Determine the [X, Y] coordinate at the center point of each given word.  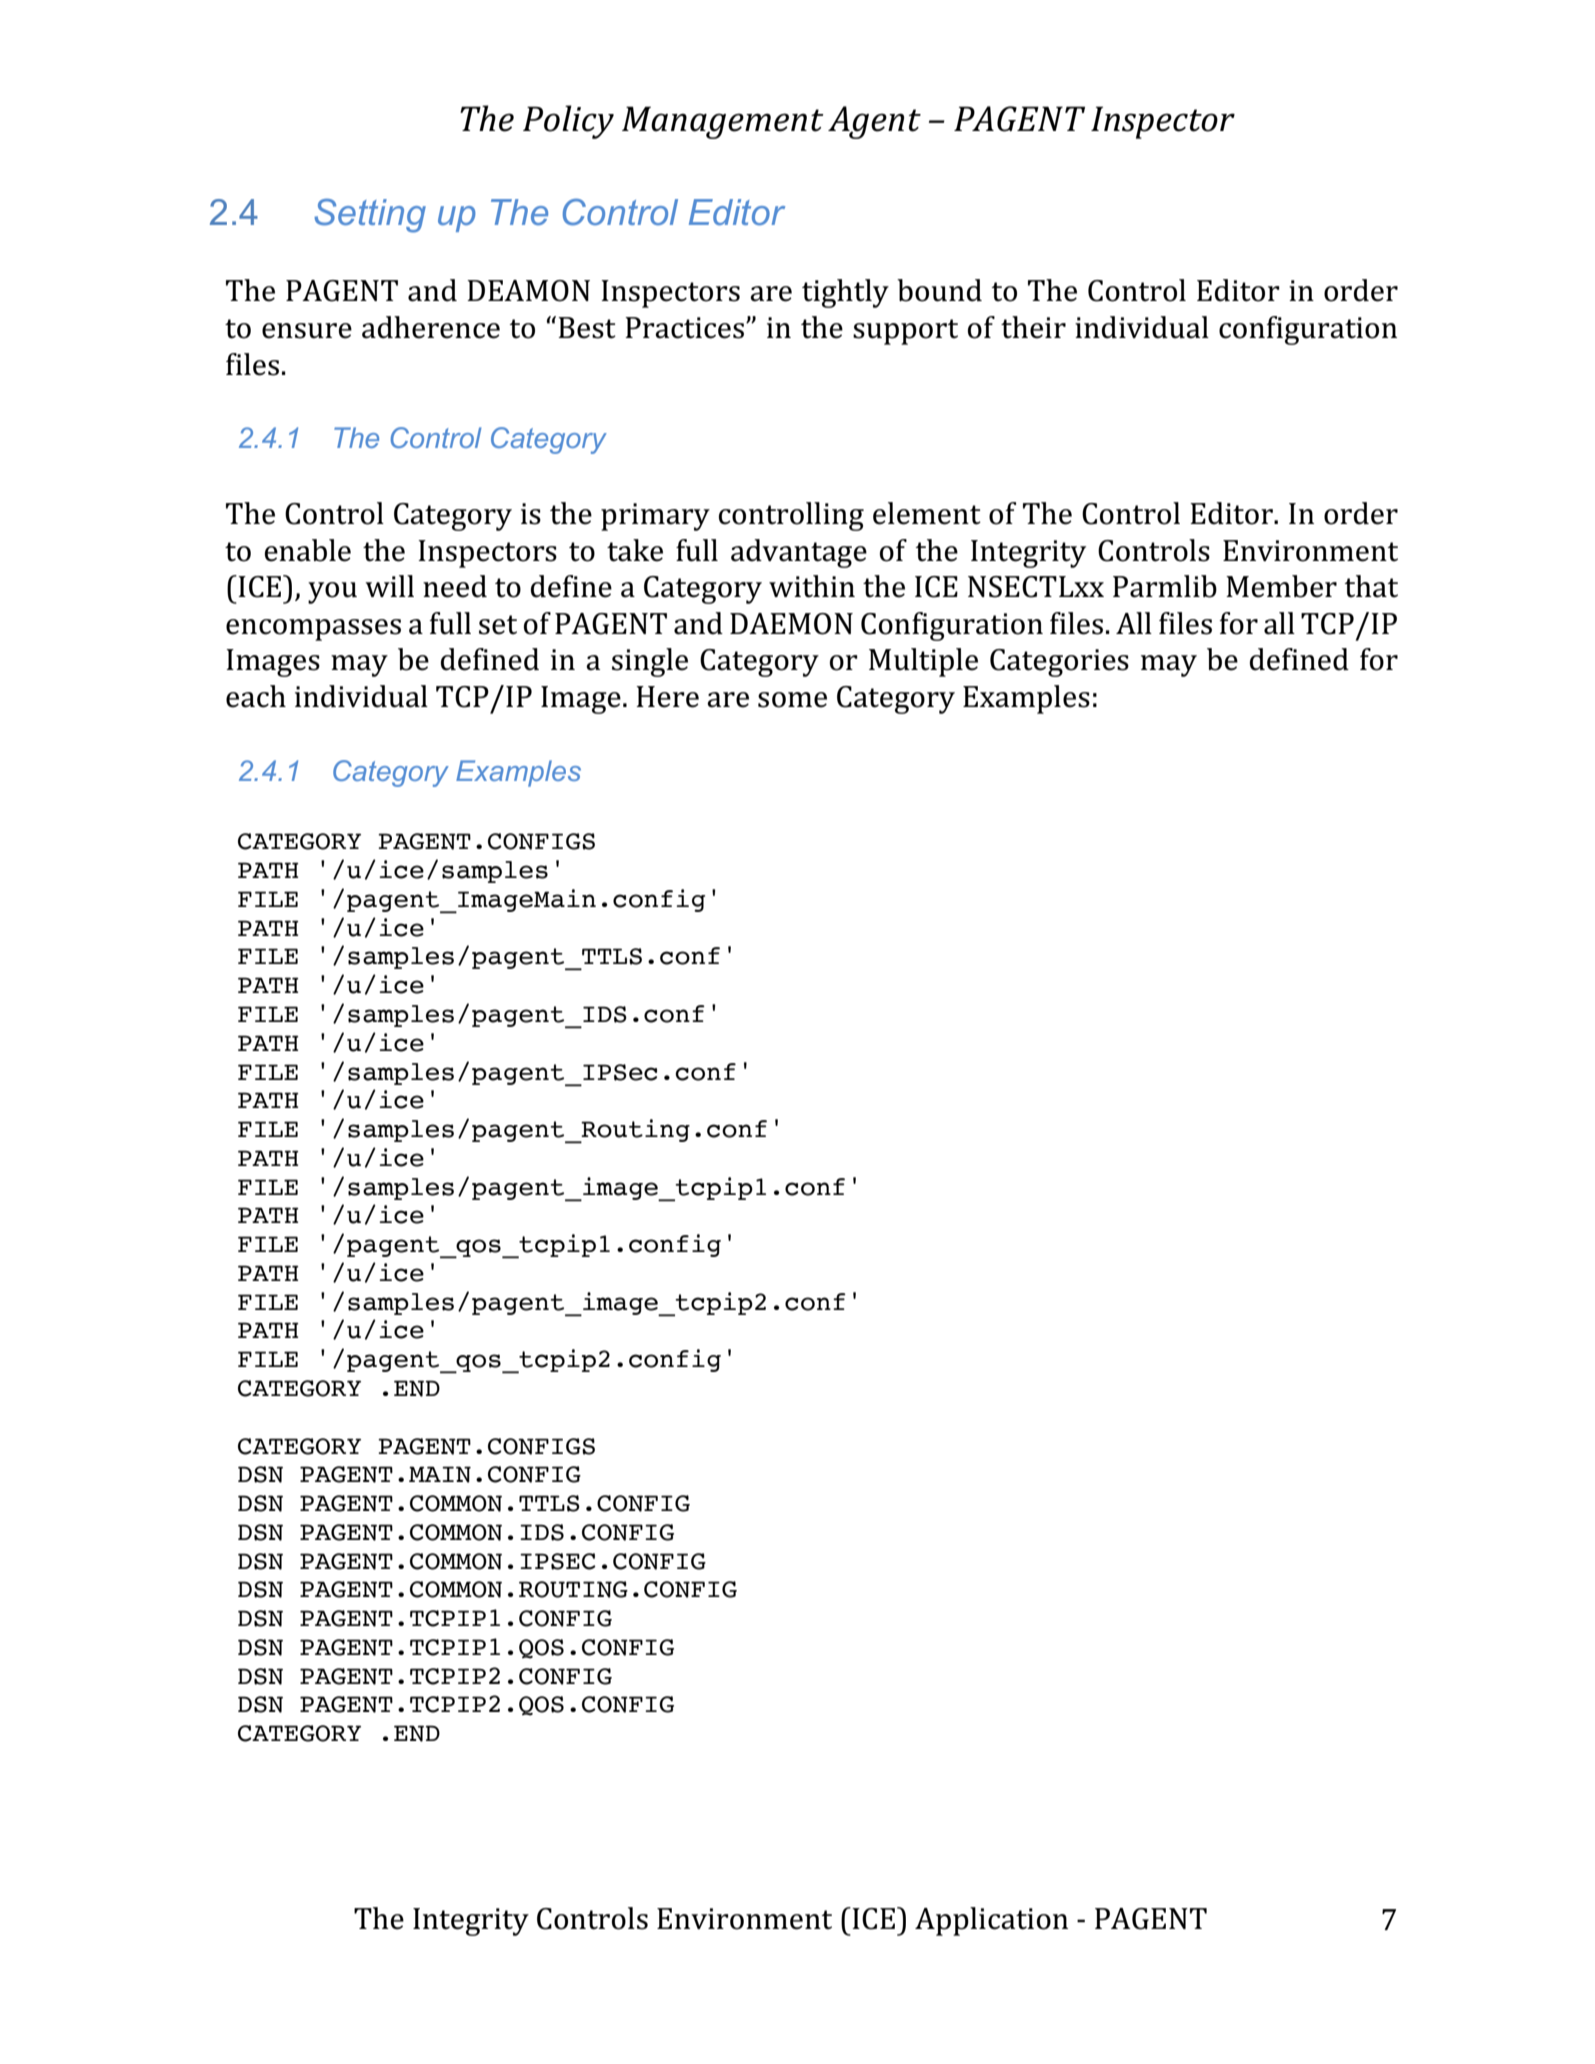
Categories [1059, 663]
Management [723, 122]
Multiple [923, 662]
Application [991, 1921]
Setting [370, 216]
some [792, 700]
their [1033, 327]
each [256, 696]
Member [1281, 586]
